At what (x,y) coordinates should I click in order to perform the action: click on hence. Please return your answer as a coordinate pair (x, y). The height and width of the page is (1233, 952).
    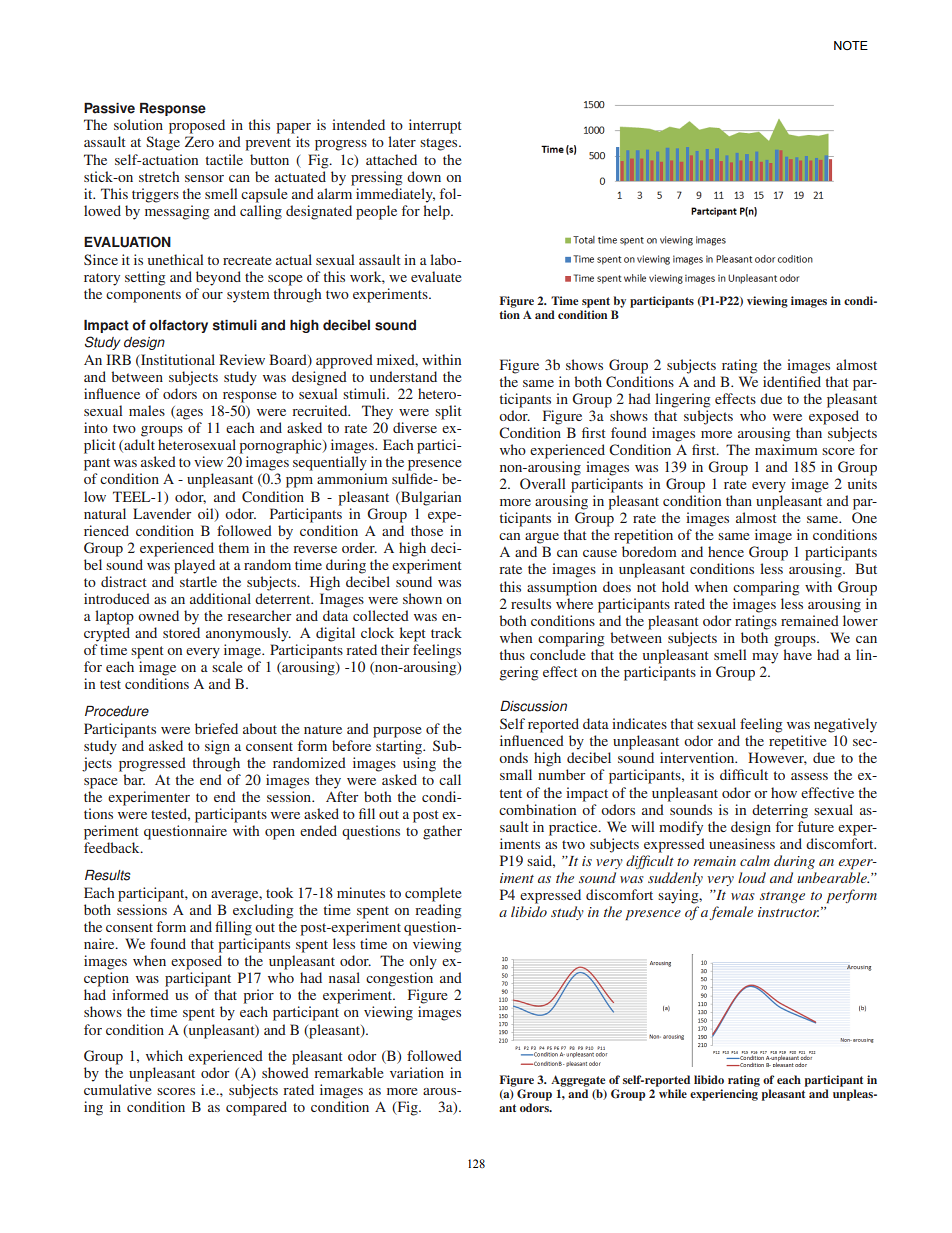
    Looking at the image, I should click on (726, 551).
